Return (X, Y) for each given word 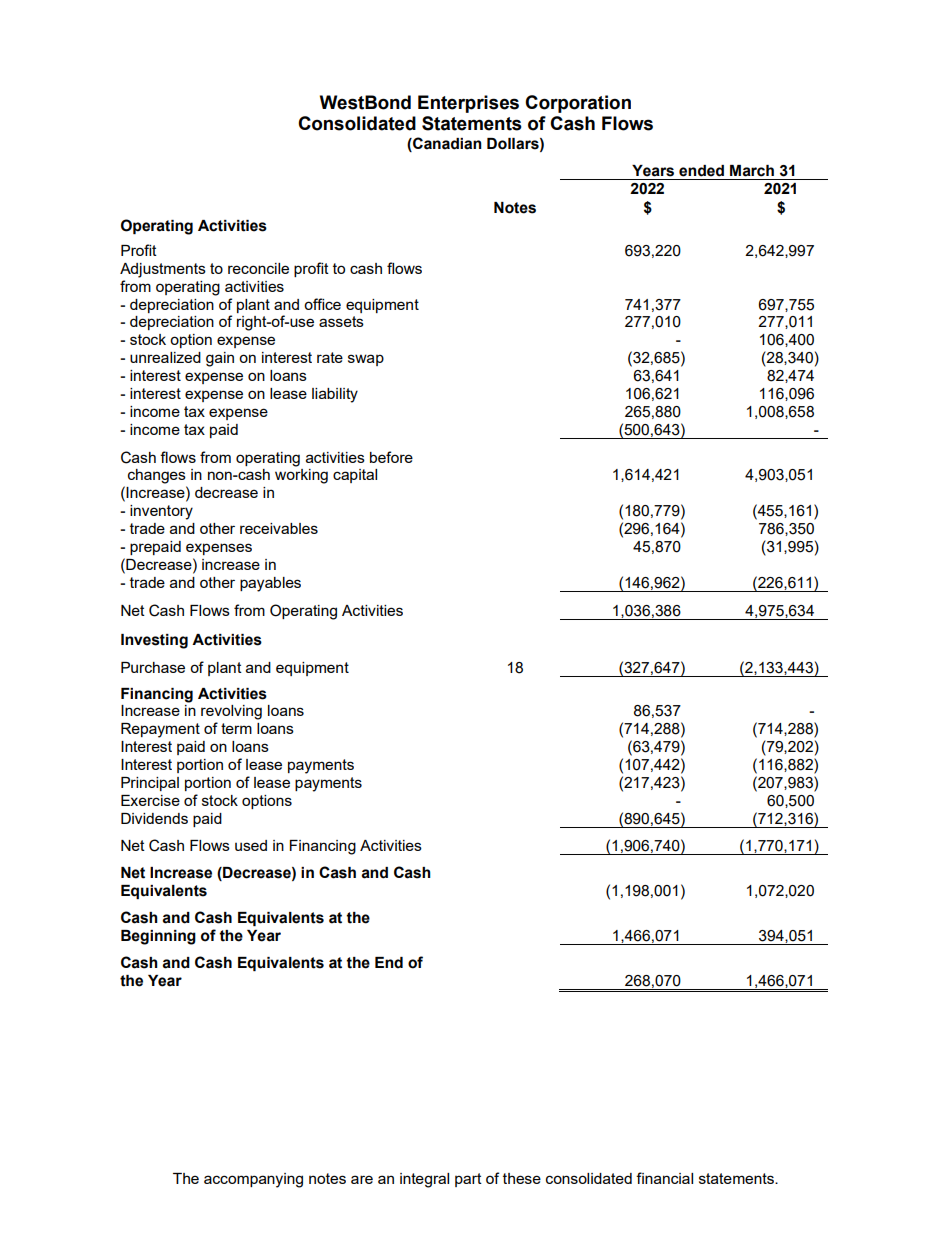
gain (220, 359)
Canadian (446, 143)
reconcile (258, 268)
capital (355, 476)
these (522, 1178)
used (251, 845)
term (236, 728)
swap (366, 360)
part (468, 1180)
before (391, 457)
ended (701, 171)
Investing (154, 641)
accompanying (253, 1180)
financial (664, 1178)
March (752, 171)
